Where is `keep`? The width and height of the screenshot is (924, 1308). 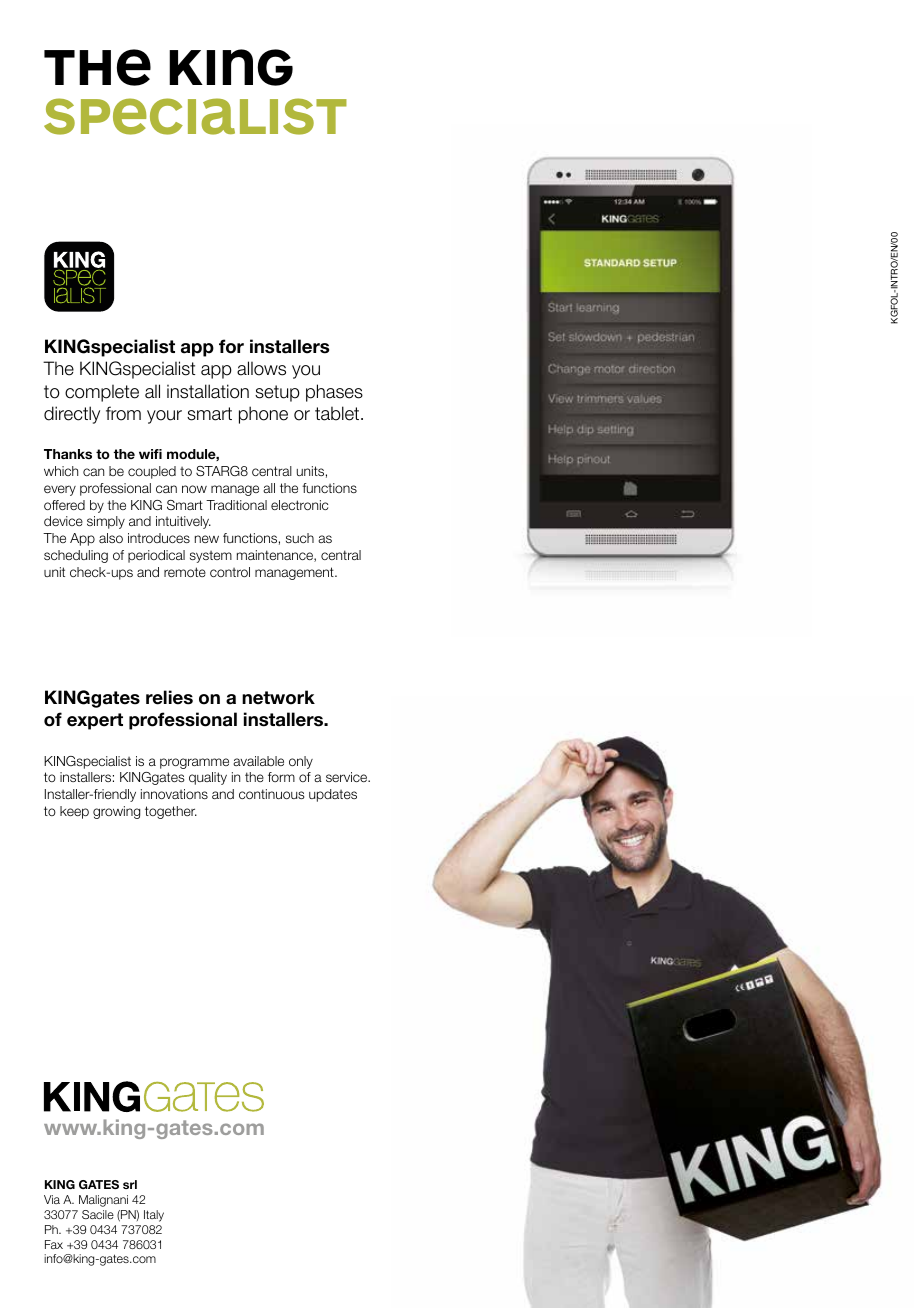
keep is located at coordinates (74, 812).
